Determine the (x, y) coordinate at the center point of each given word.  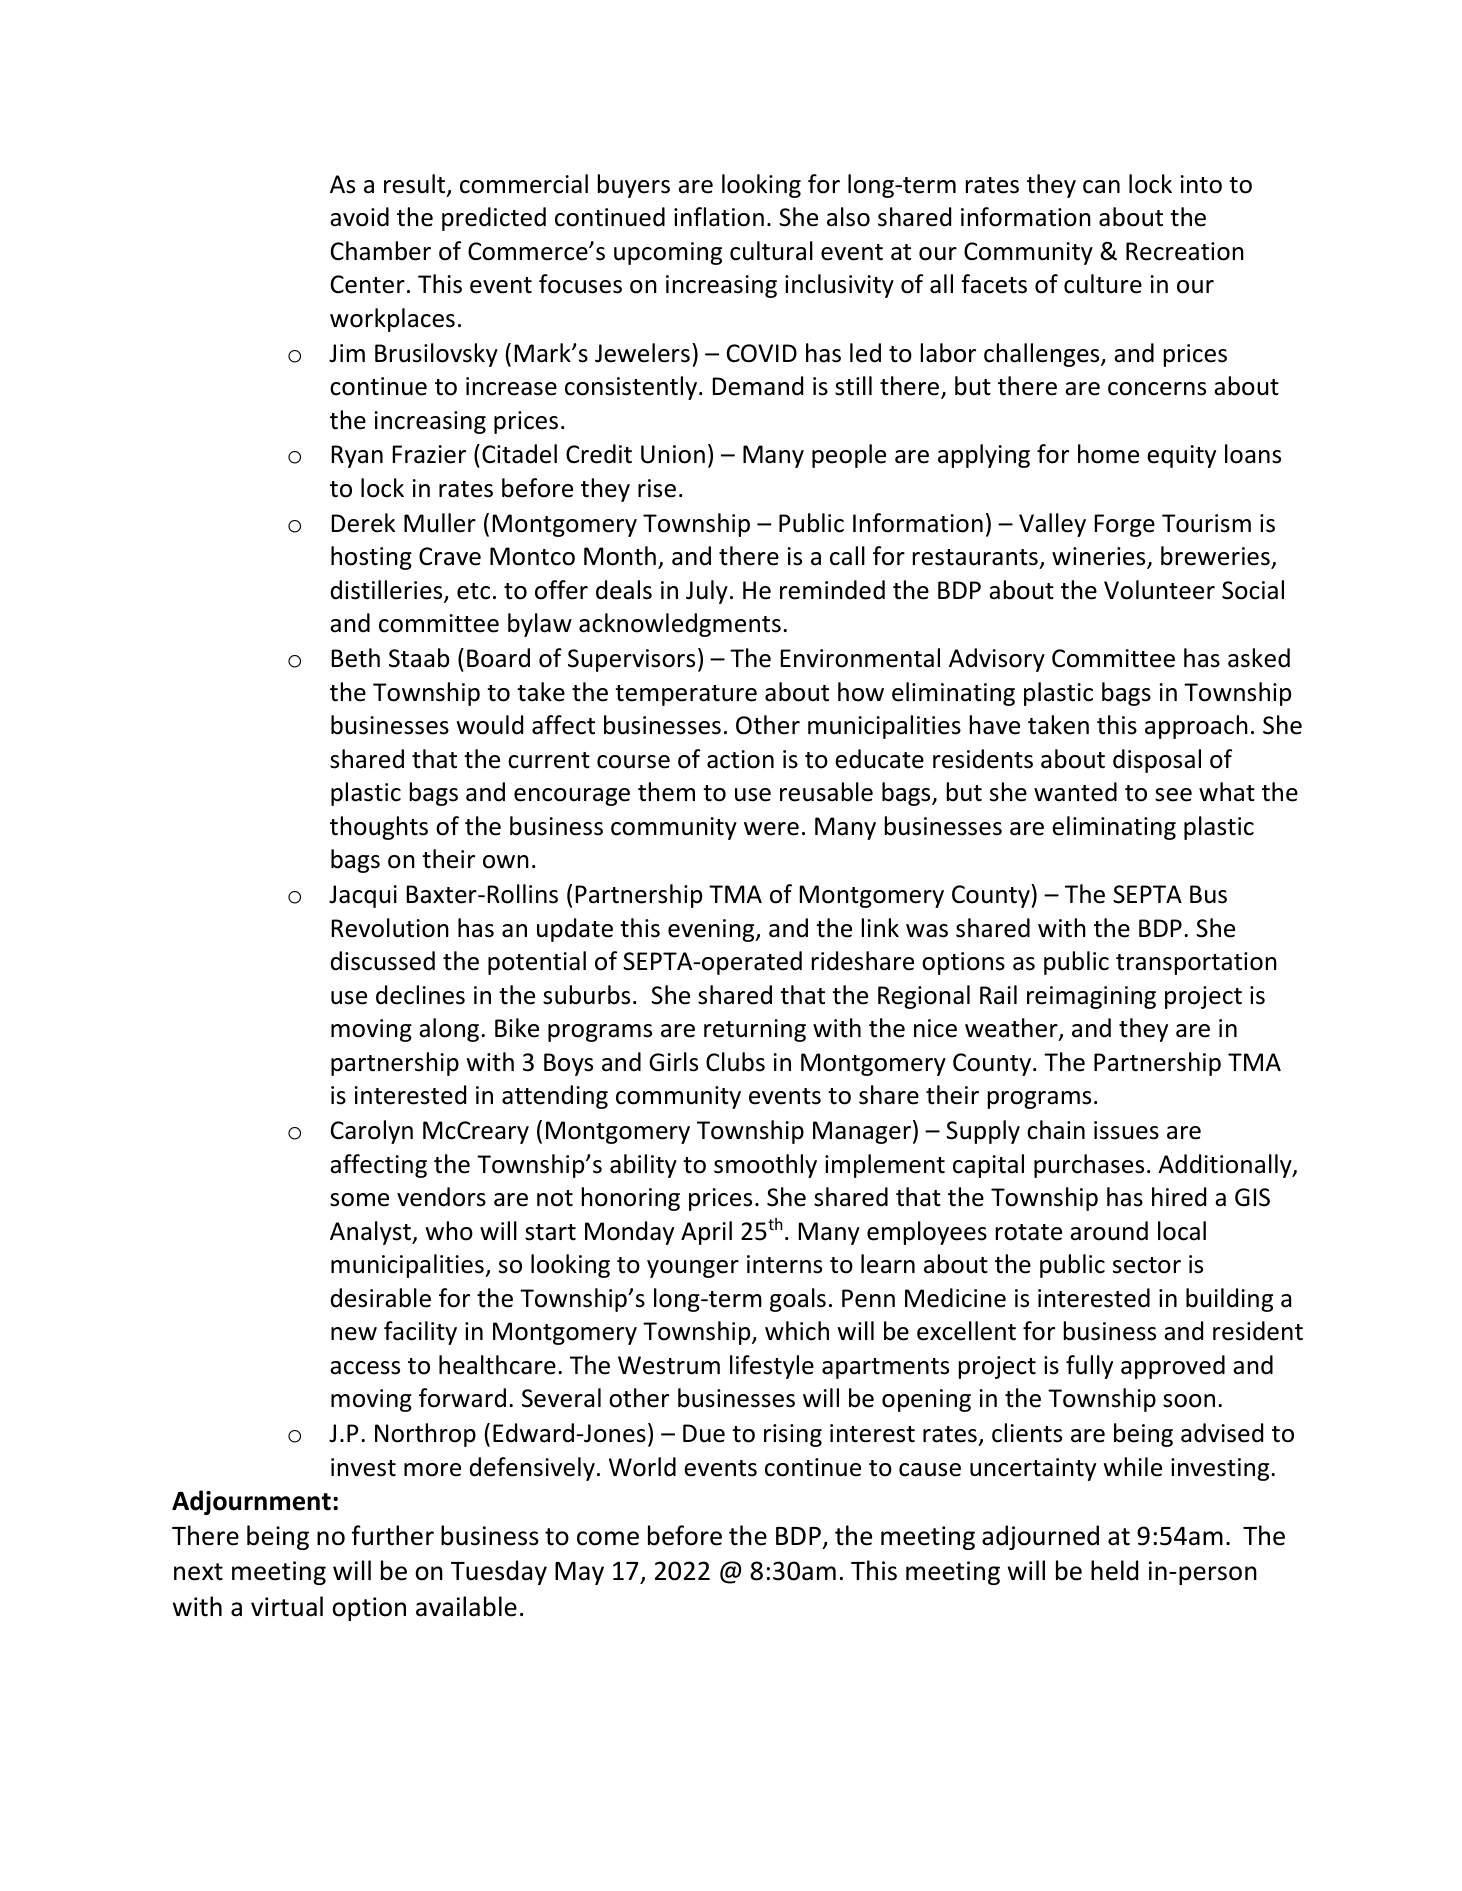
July (707, 592)
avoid (359, 217)
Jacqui (363, 896)
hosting (371, 558)
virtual (287, 1606)
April (706, 1233)
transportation (1196, 963)
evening (712, 930)
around (1109, 1231)
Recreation (1185, 251)
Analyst (372, 1233)
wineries (1100, 558)
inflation (719, 217)
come (608, 1538)
